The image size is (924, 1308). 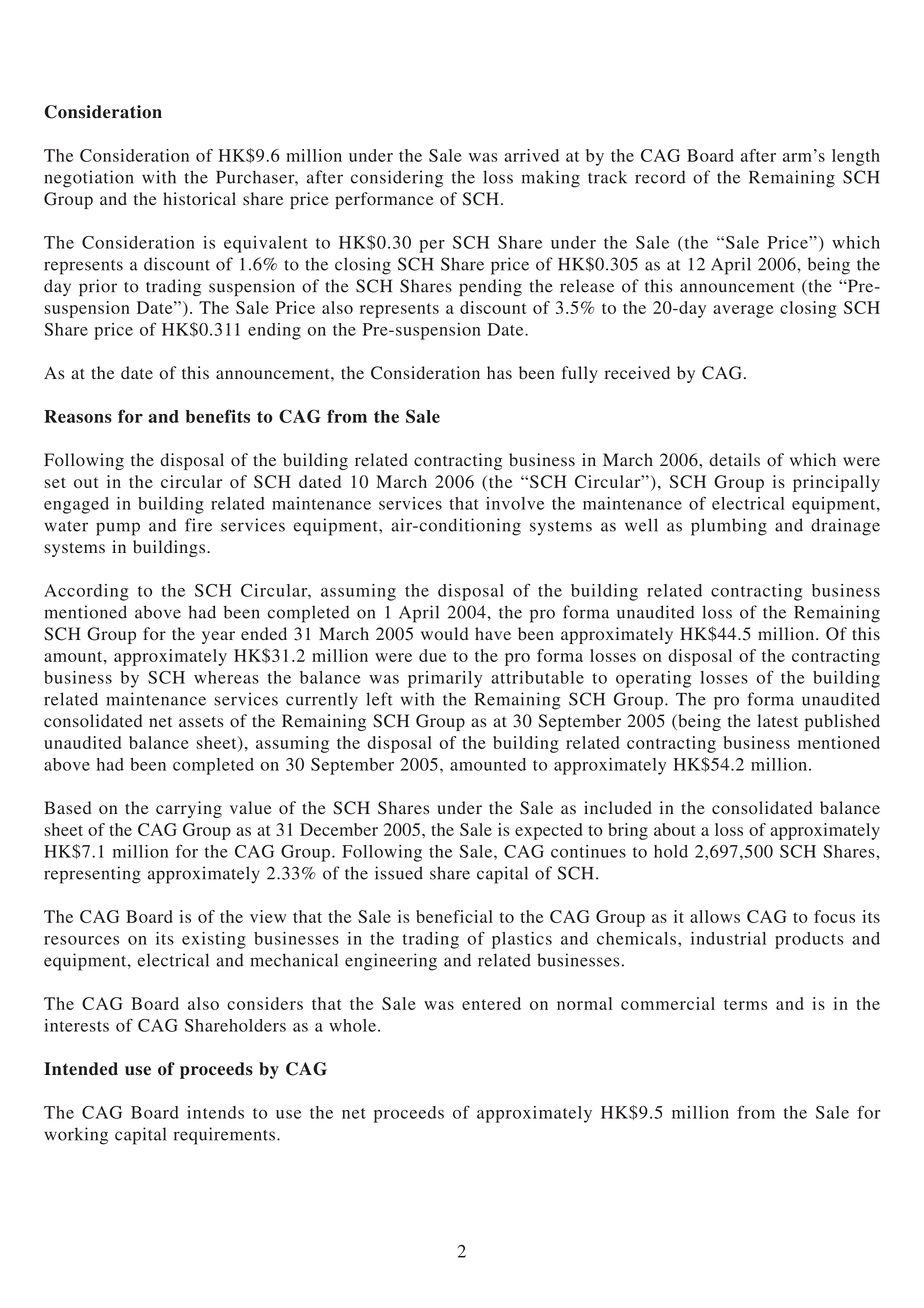 I want to click on historical, so click(x=199, y=199).
